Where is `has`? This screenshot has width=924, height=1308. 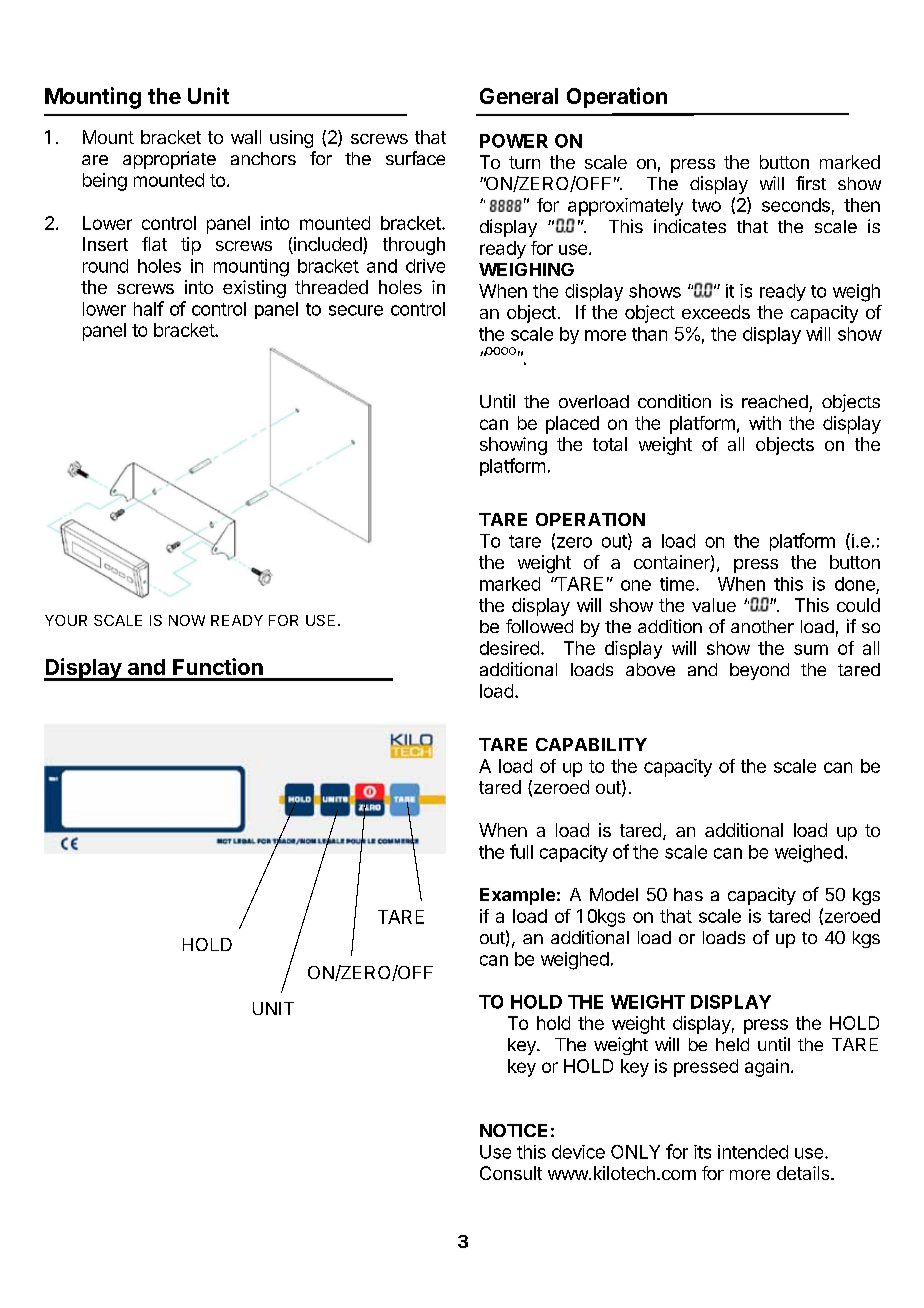 has is located at coordinates (688, 894).
